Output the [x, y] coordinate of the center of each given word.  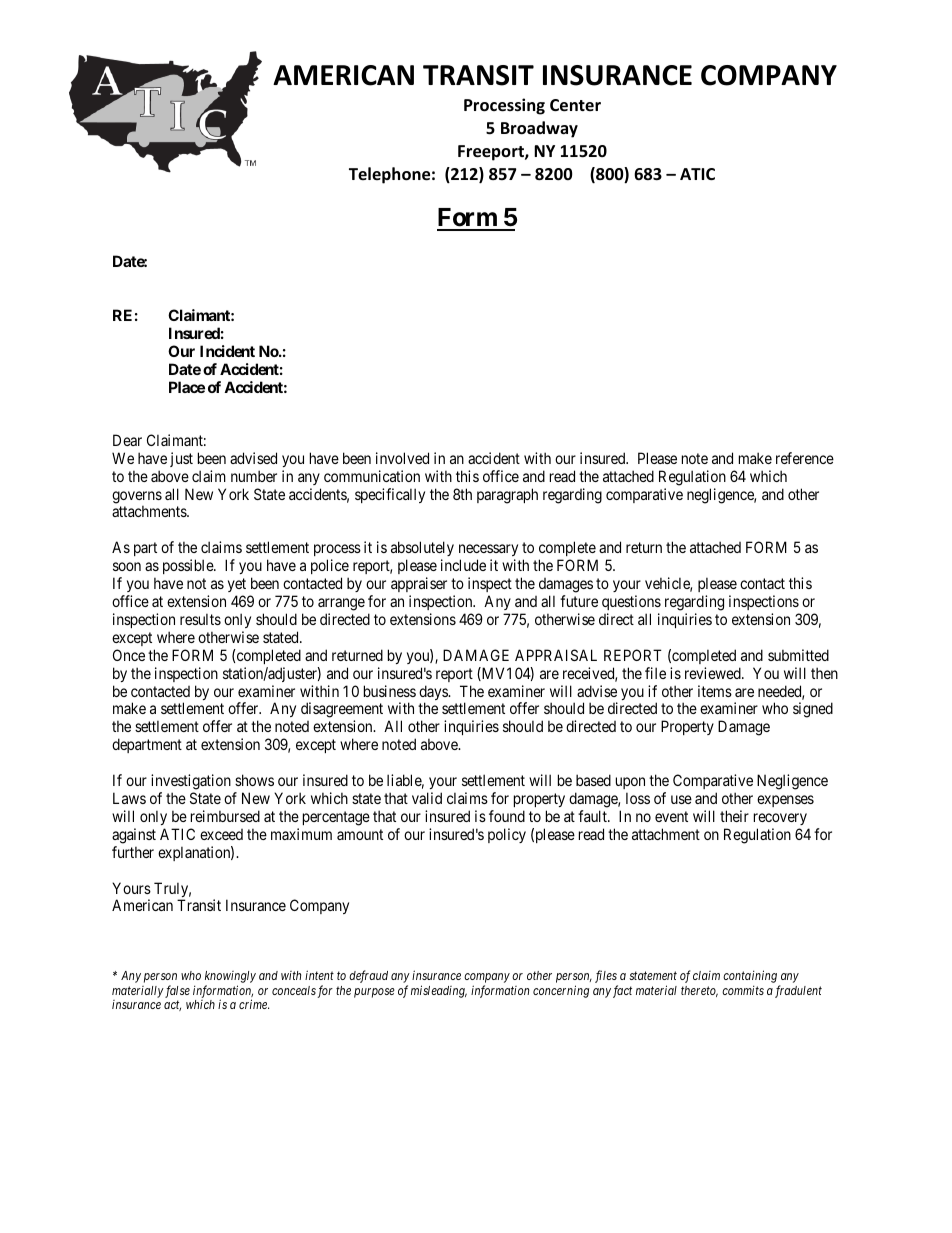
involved [402, 458]
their [734, 816]
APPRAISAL [556, 655]
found [507, 816]
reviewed [714, 673]
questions [631, 602]
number [254, 476]
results [200, 619]
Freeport [492, 153]
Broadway [539, 129]
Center [575, 105]
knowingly [230, 978]
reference [805, 458]
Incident [227, 351]
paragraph [507, 496]
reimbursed [225, 816]
